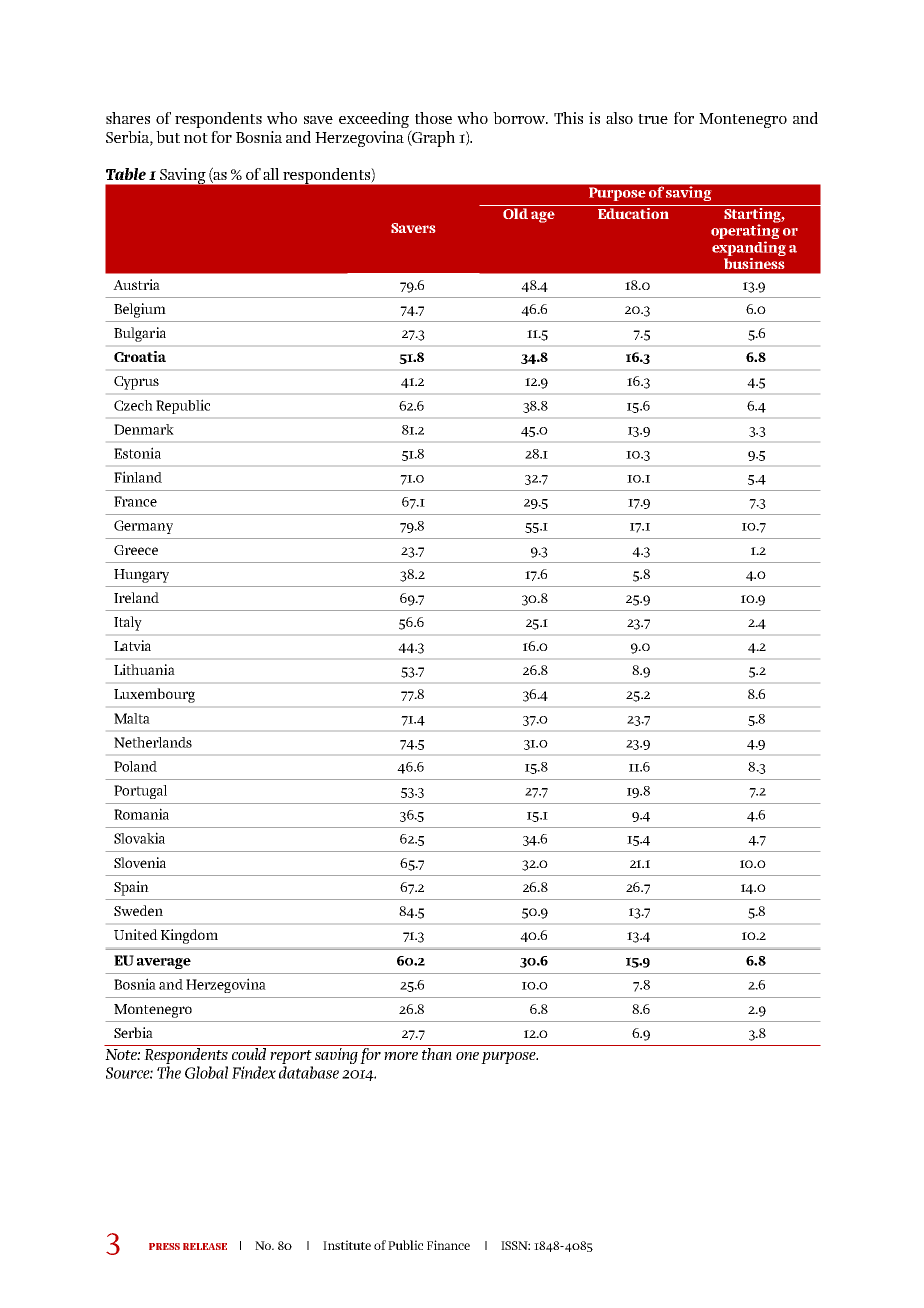  Describe the element at coordinates (653, 119) in the screenshot. I see `true` at that location.
